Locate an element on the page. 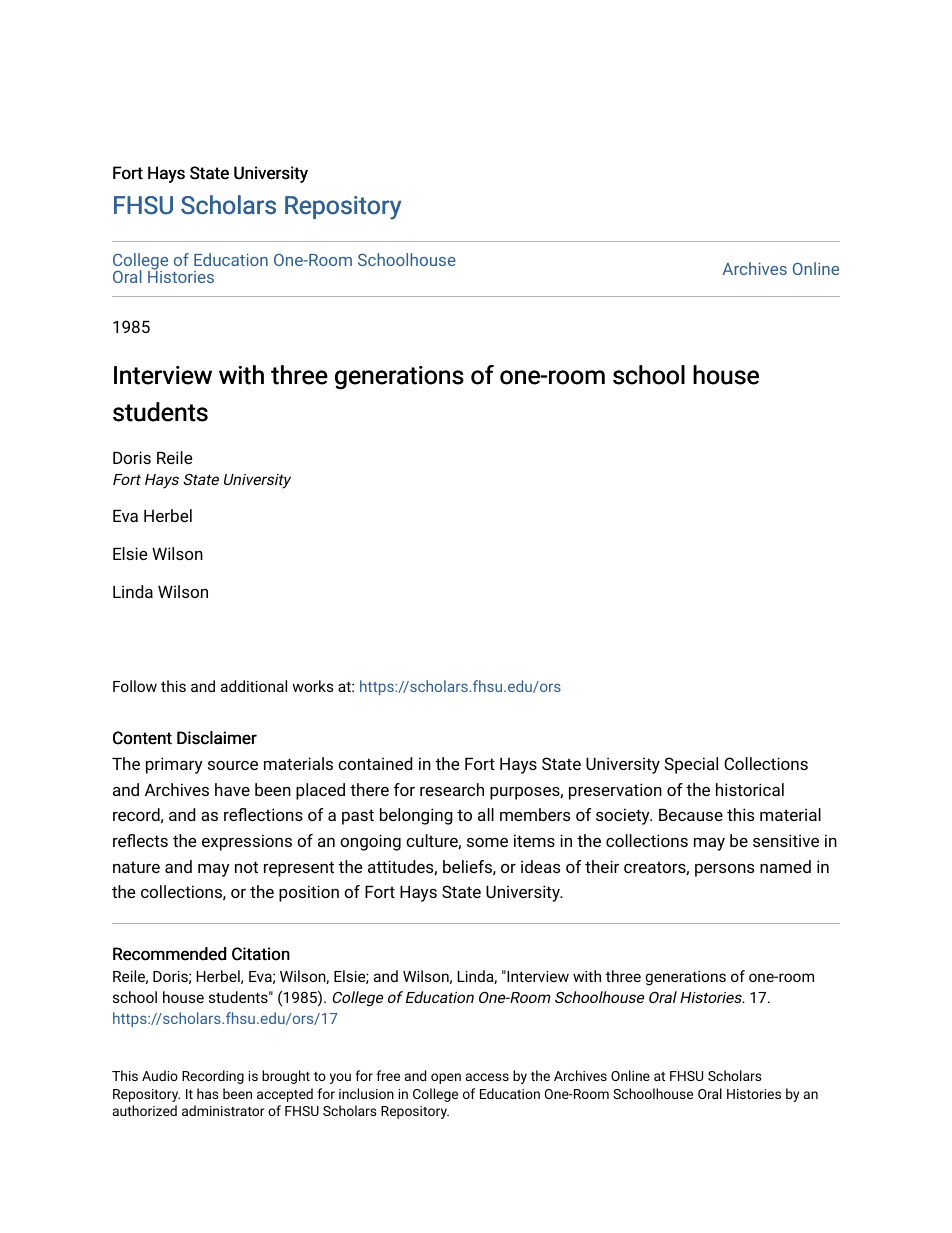  Because is located at coordinates (691, 815).
